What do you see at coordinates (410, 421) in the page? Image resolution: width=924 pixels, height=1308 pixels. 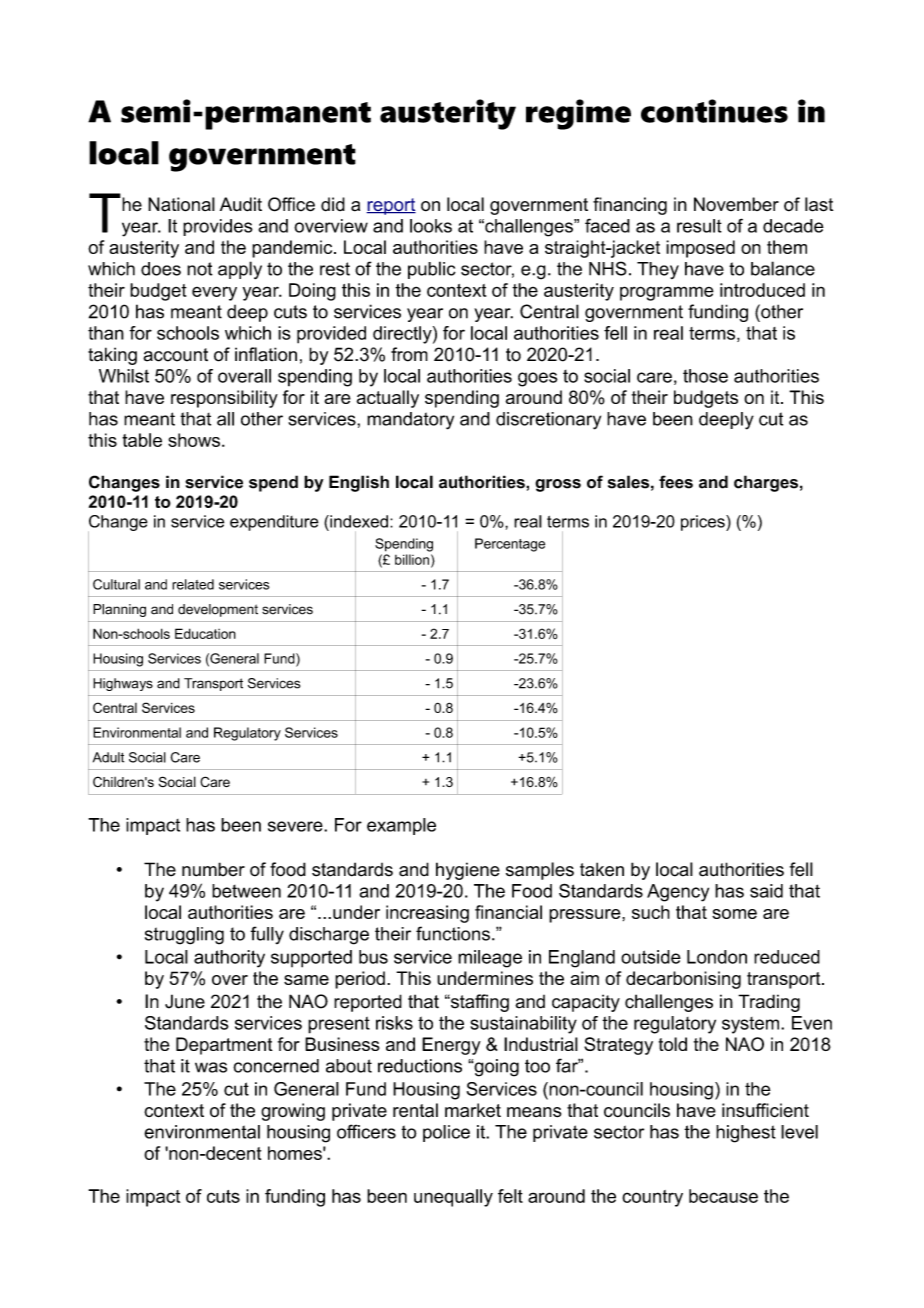 I see `mandatory` at bounding box center [410, 421].
